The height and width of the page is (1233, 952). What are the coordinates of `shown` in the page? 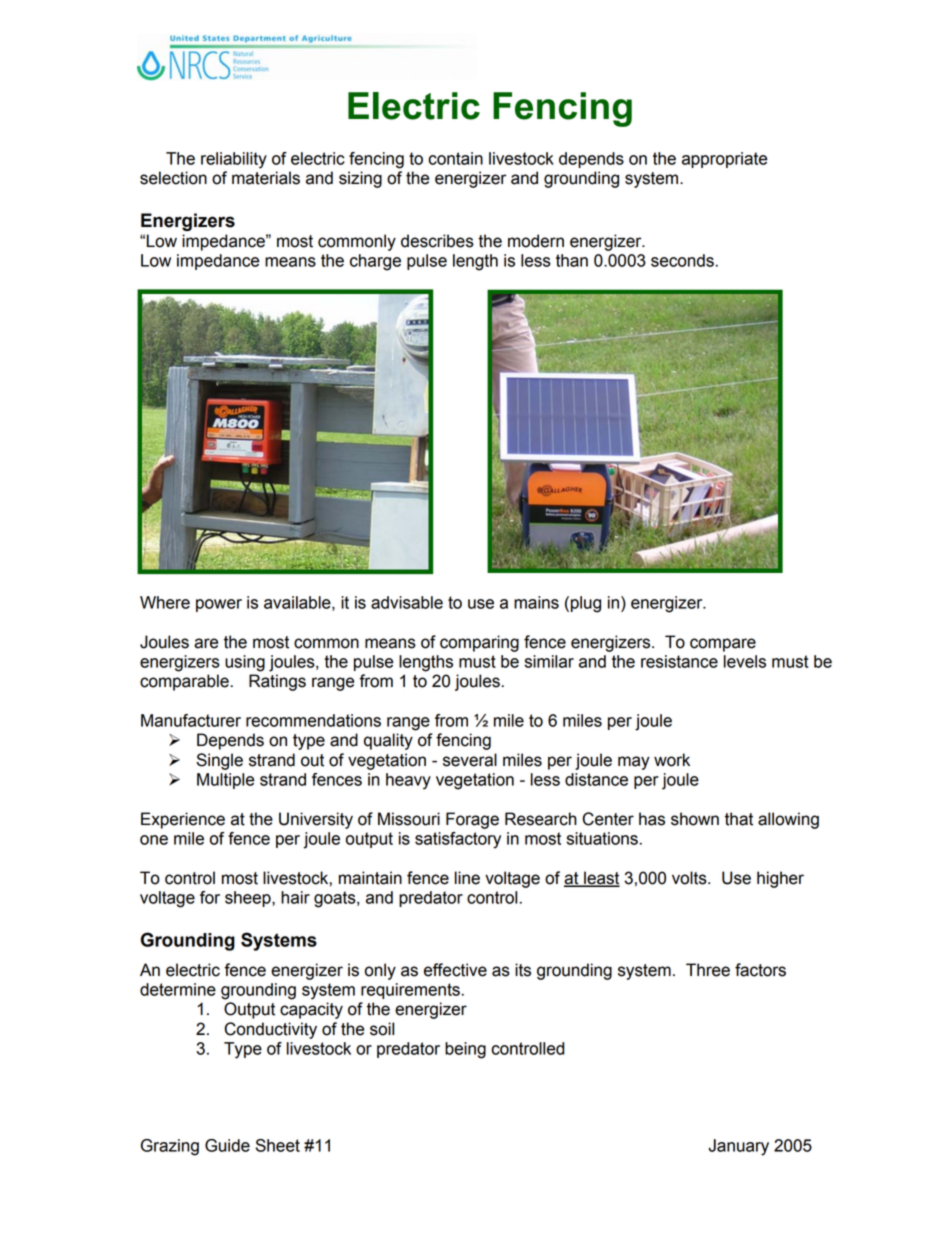 It's located at (695, 819).
